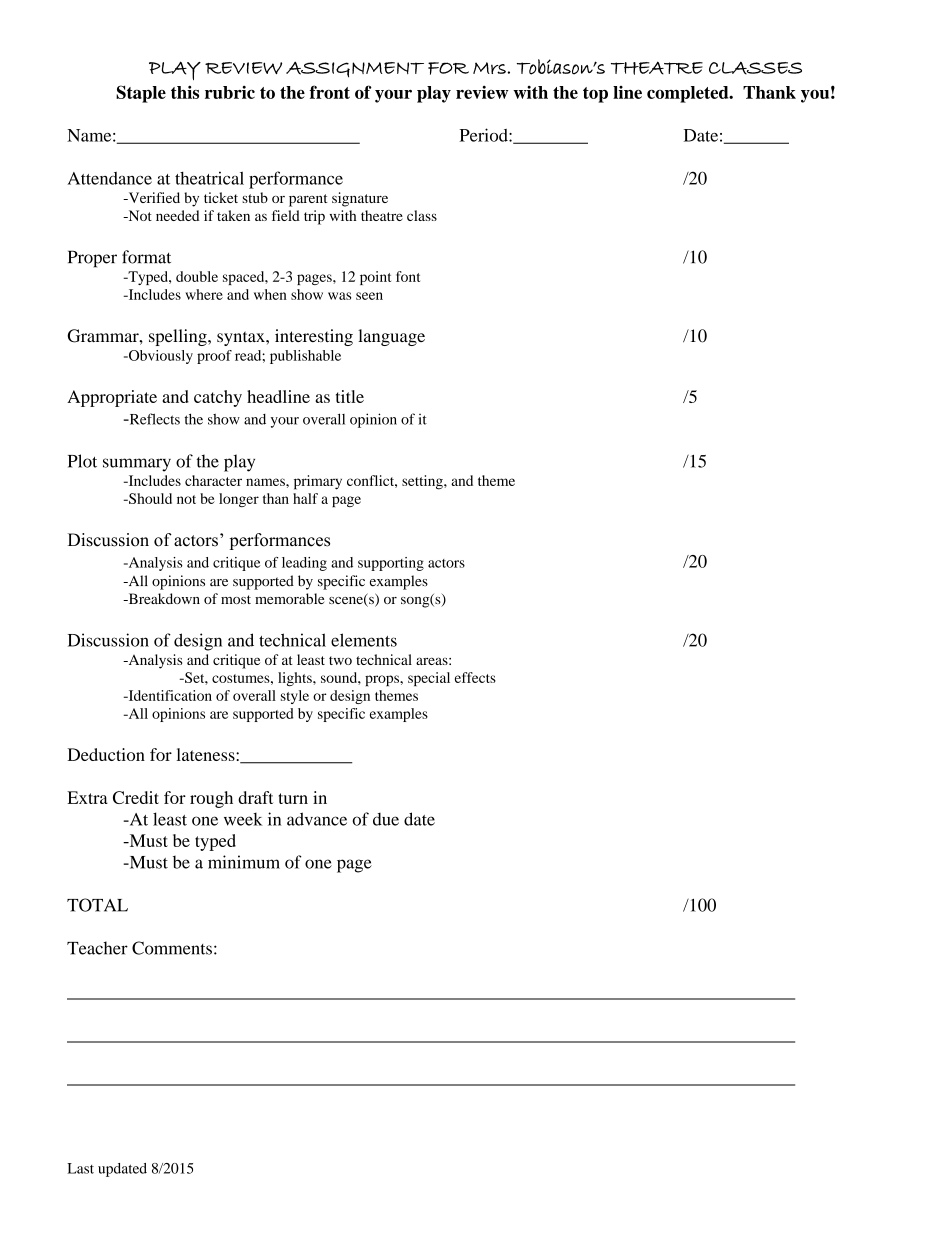 This document has height=1233, width=952. What do you see at coordinates (429, 679) in the document?
I see `special` at bounding box center [429, 679].
